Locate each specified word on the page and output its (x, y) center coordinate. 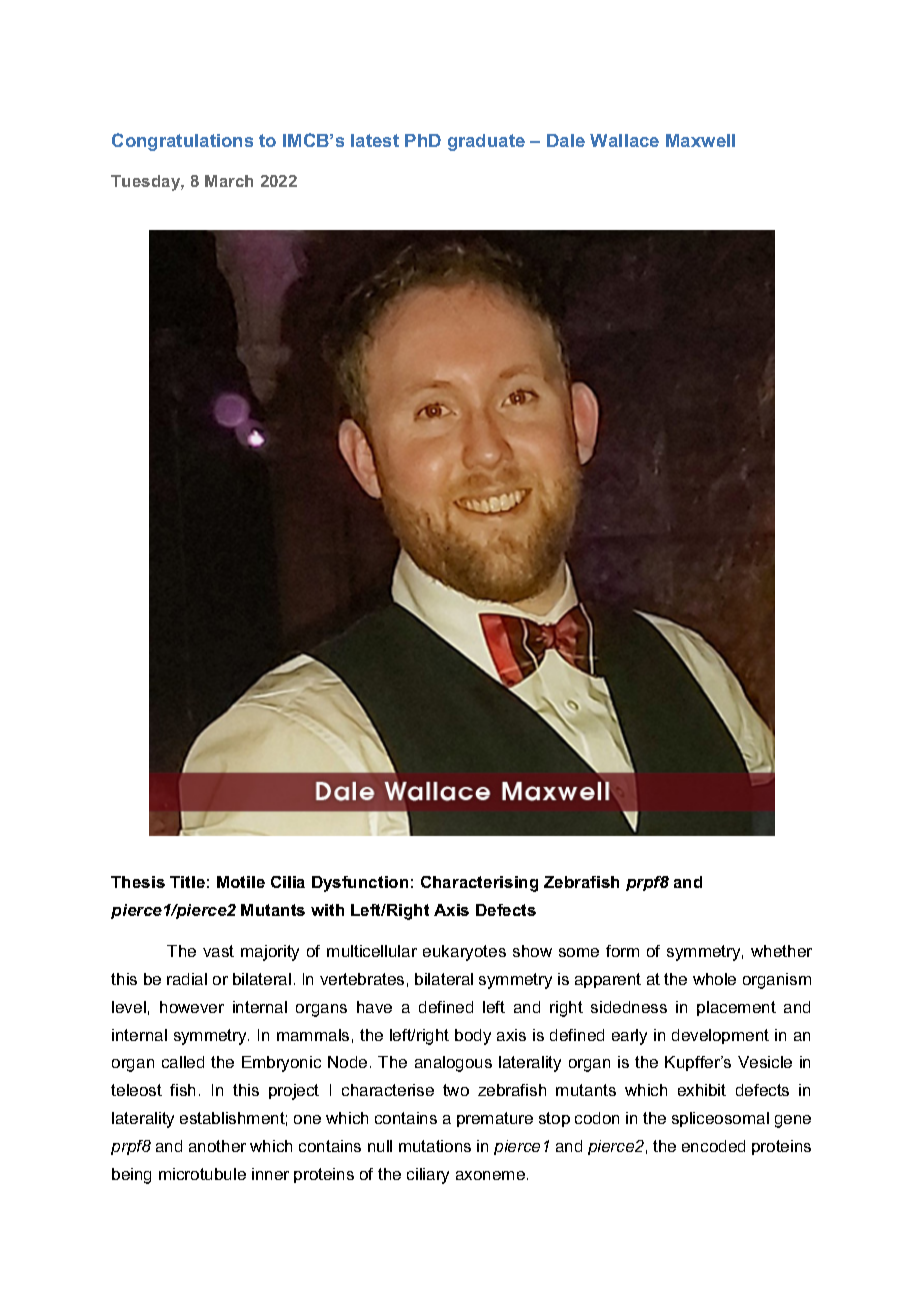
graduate (486, 142)
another (217, 1146)
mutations (435, 1146)
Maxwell (700, 140)
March (229, 181)
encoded (713, 1146)
